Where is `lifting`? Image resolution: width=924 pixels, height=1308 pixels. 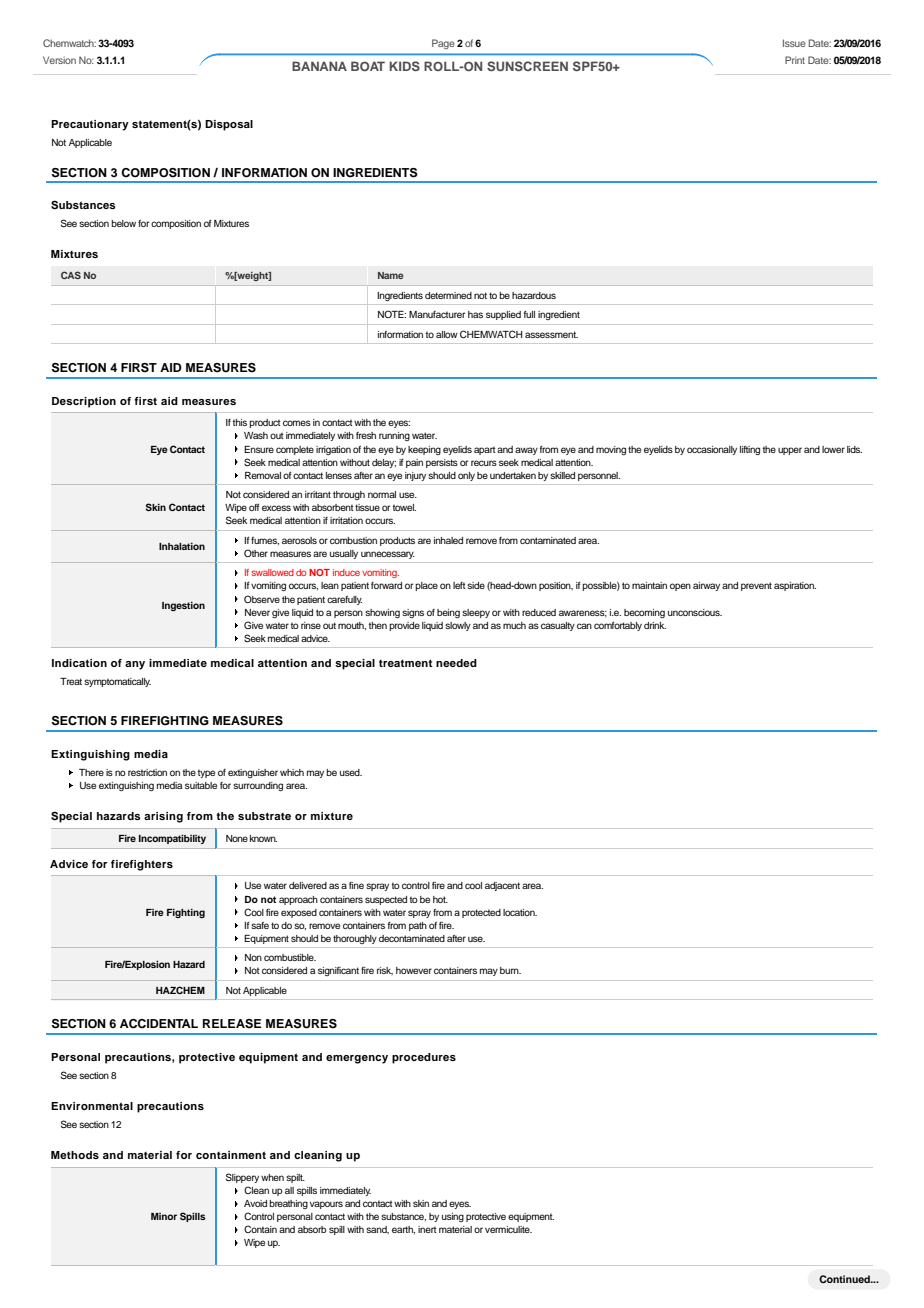 lifting is located at coordinates (750, 450).
